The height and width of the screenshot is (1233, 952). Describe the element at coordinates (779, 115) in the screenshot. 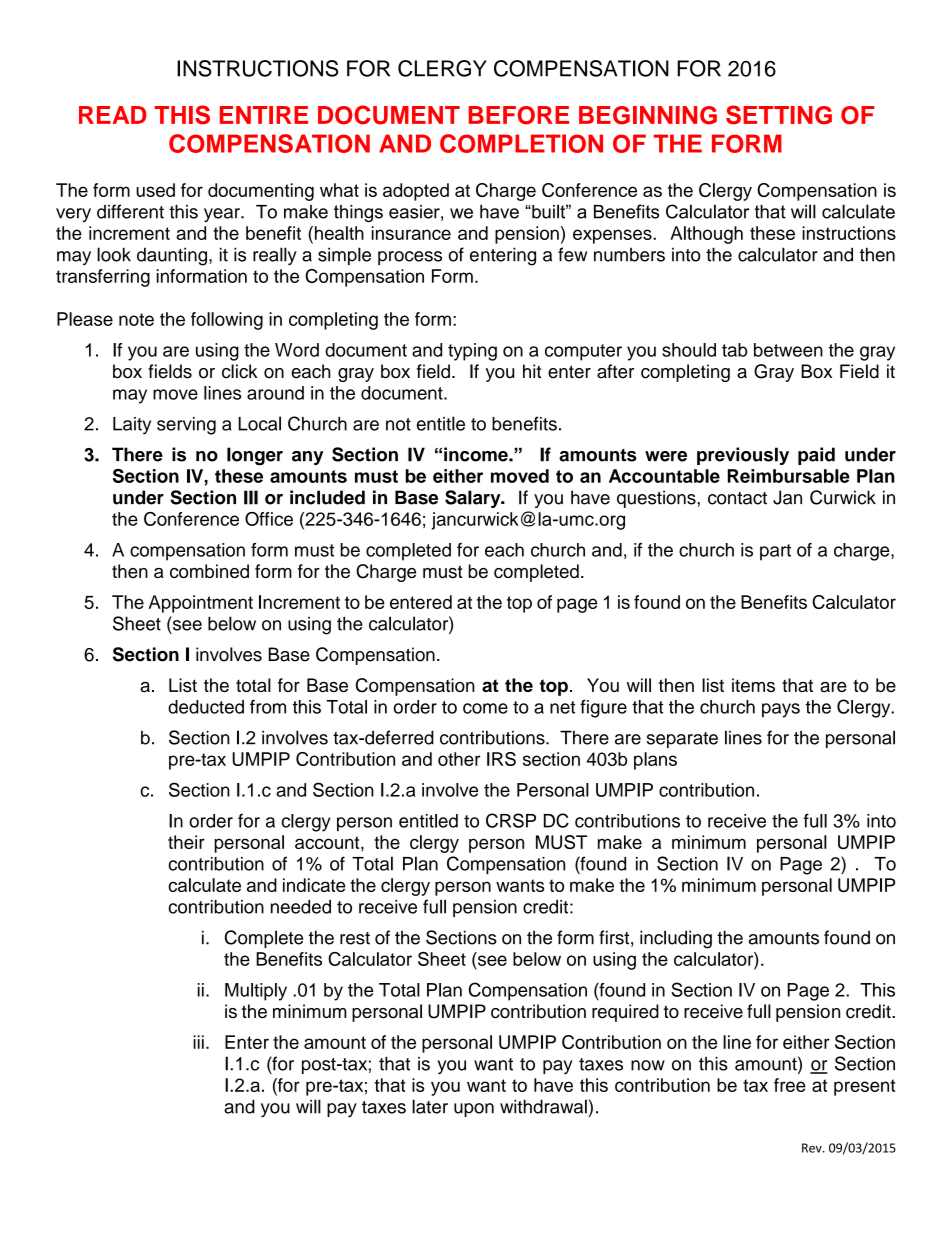

I see `SETTING` at that location.
